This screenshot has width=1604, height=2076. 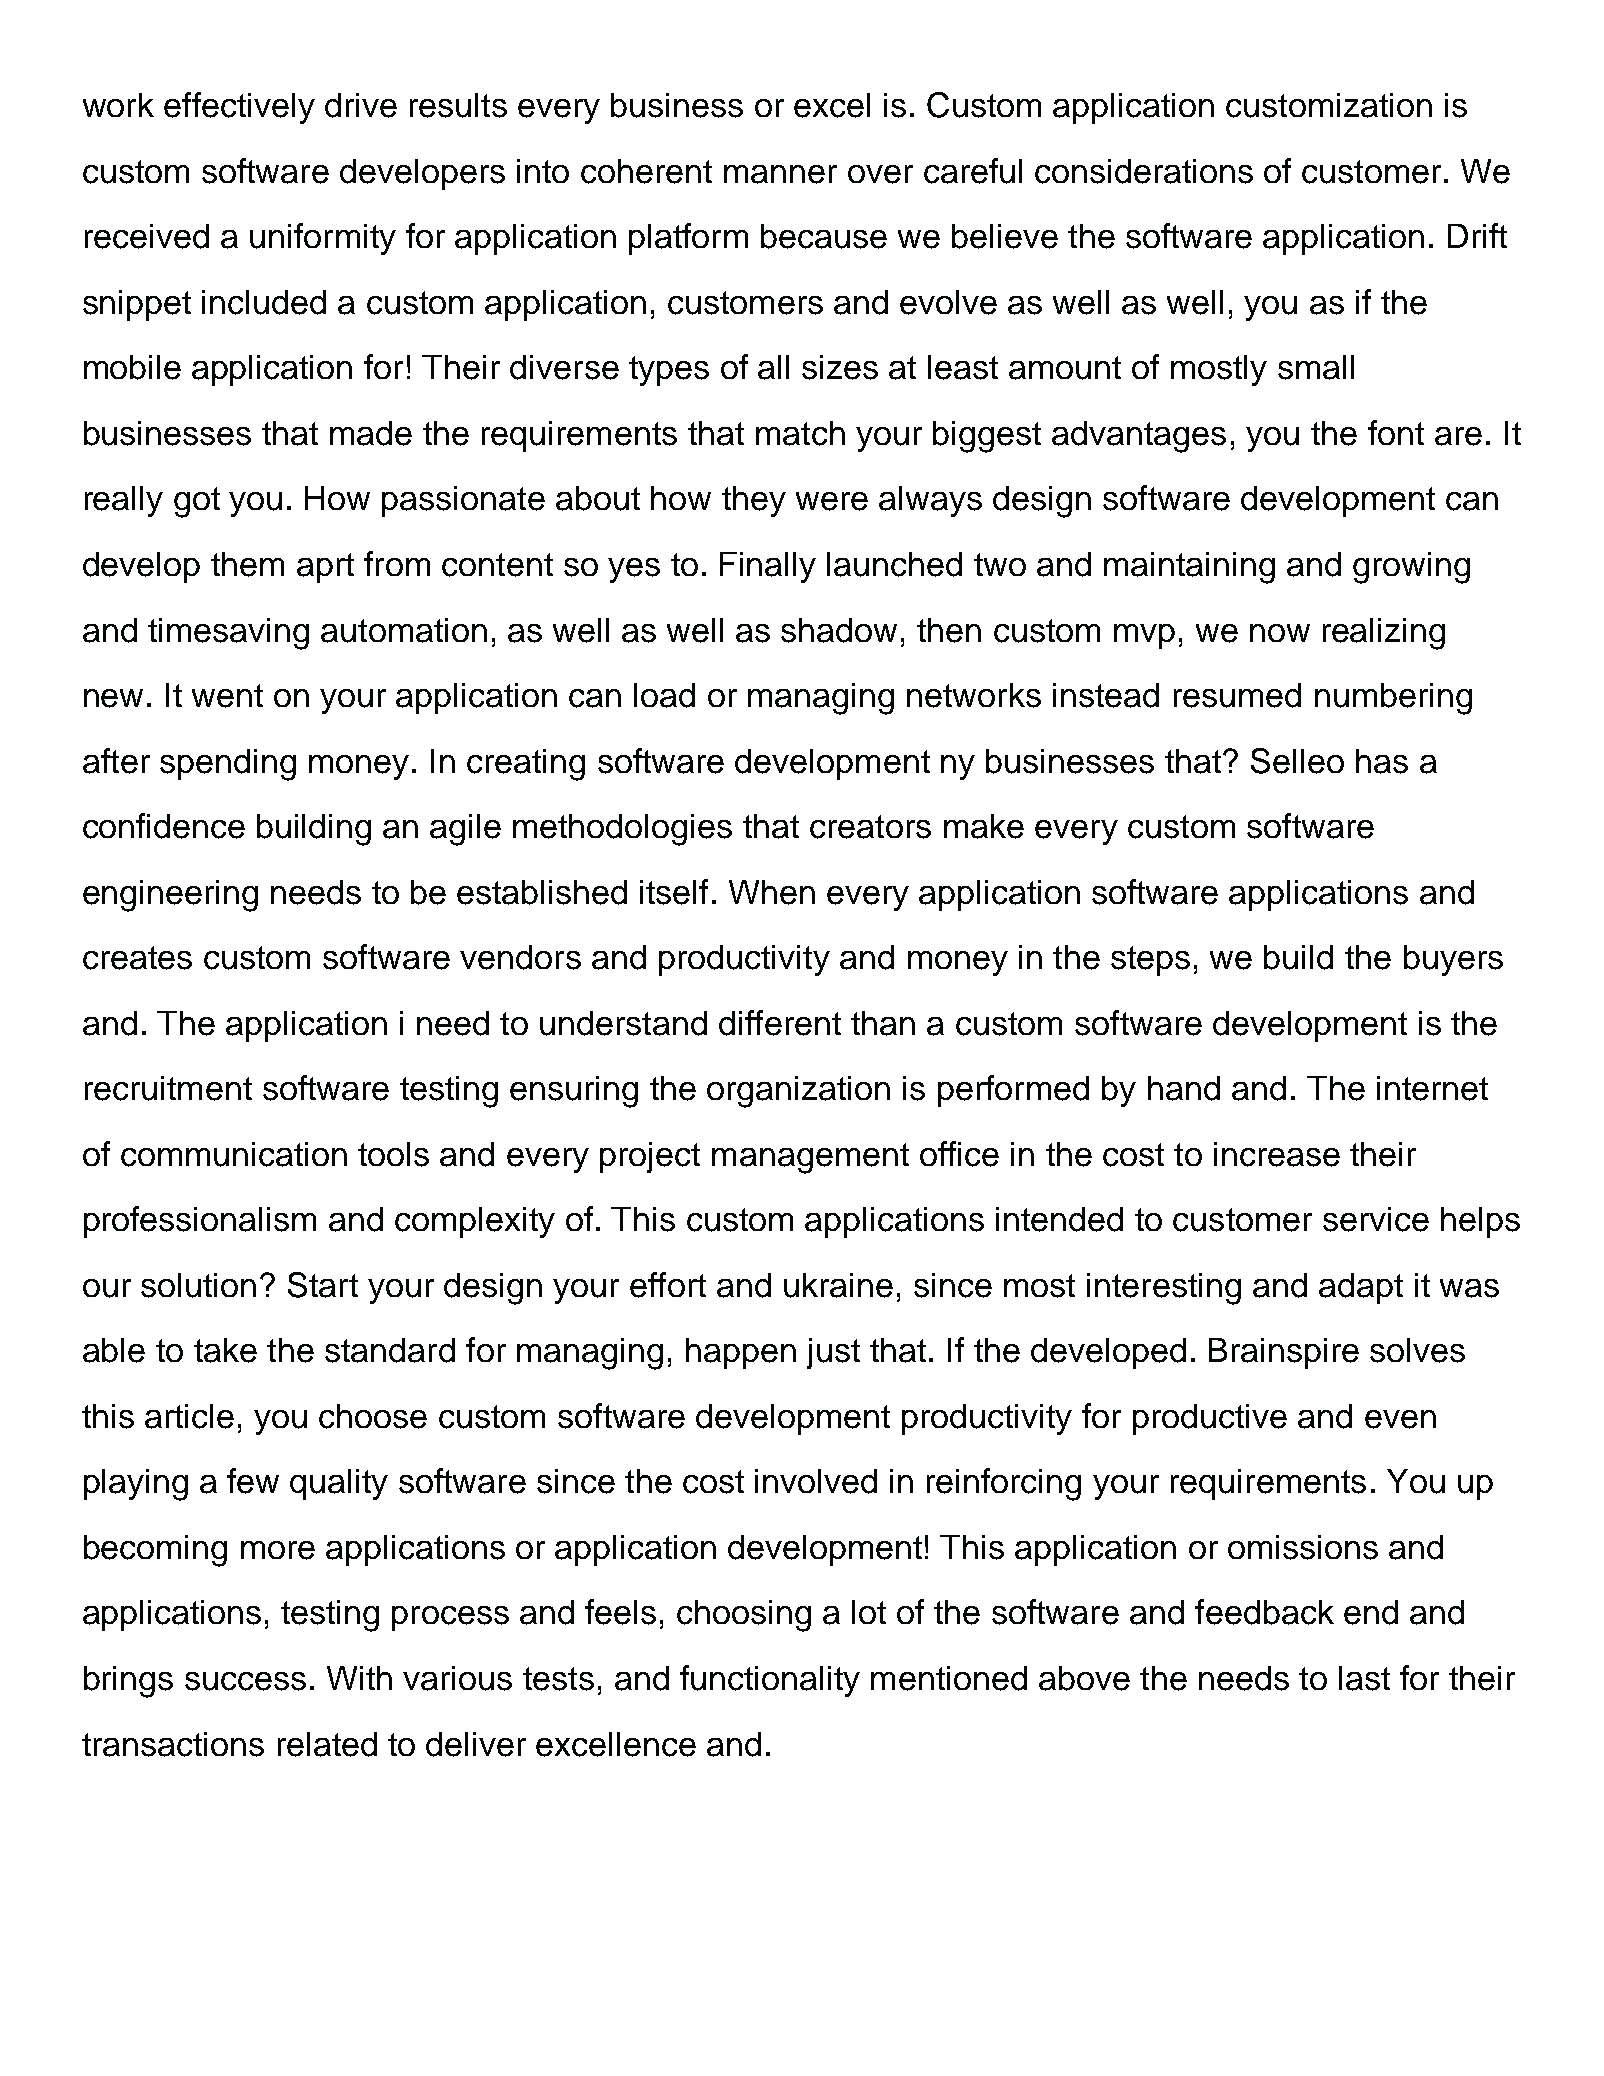 What do you see at coordinates (780, 174) in the screenshot?
I see `manner` at bounding box center [780, 174].
